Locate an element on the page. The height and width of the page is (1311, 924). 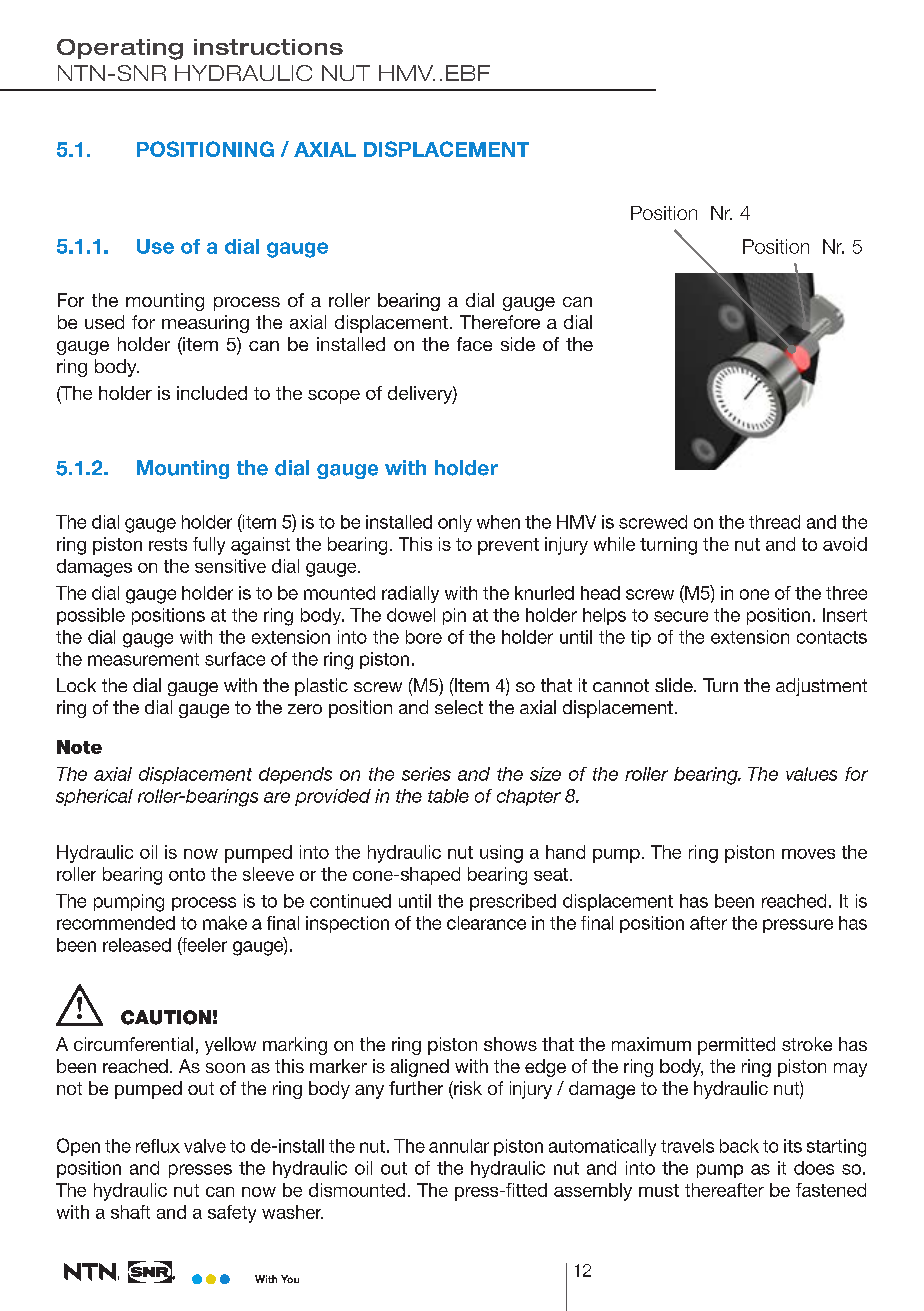
annular is located at coordinates (459, 1146).
